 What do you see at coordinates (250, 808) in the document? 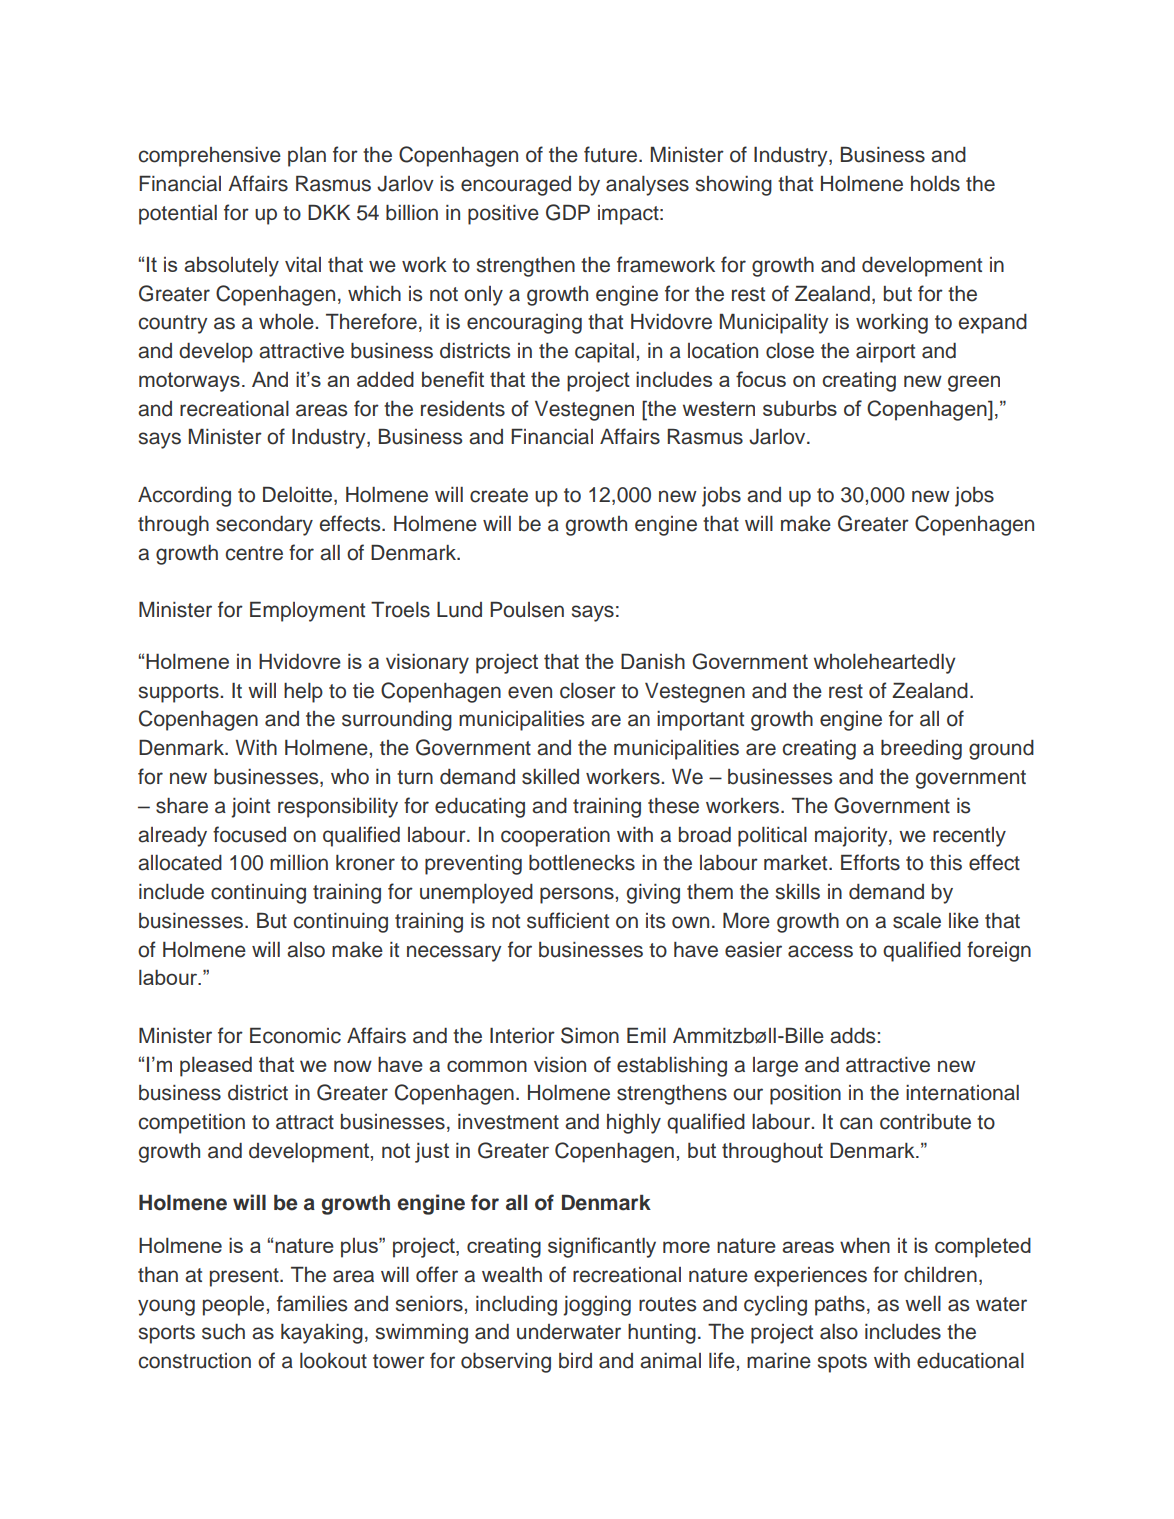
I see `joint` at bounding box center [250, 808].
